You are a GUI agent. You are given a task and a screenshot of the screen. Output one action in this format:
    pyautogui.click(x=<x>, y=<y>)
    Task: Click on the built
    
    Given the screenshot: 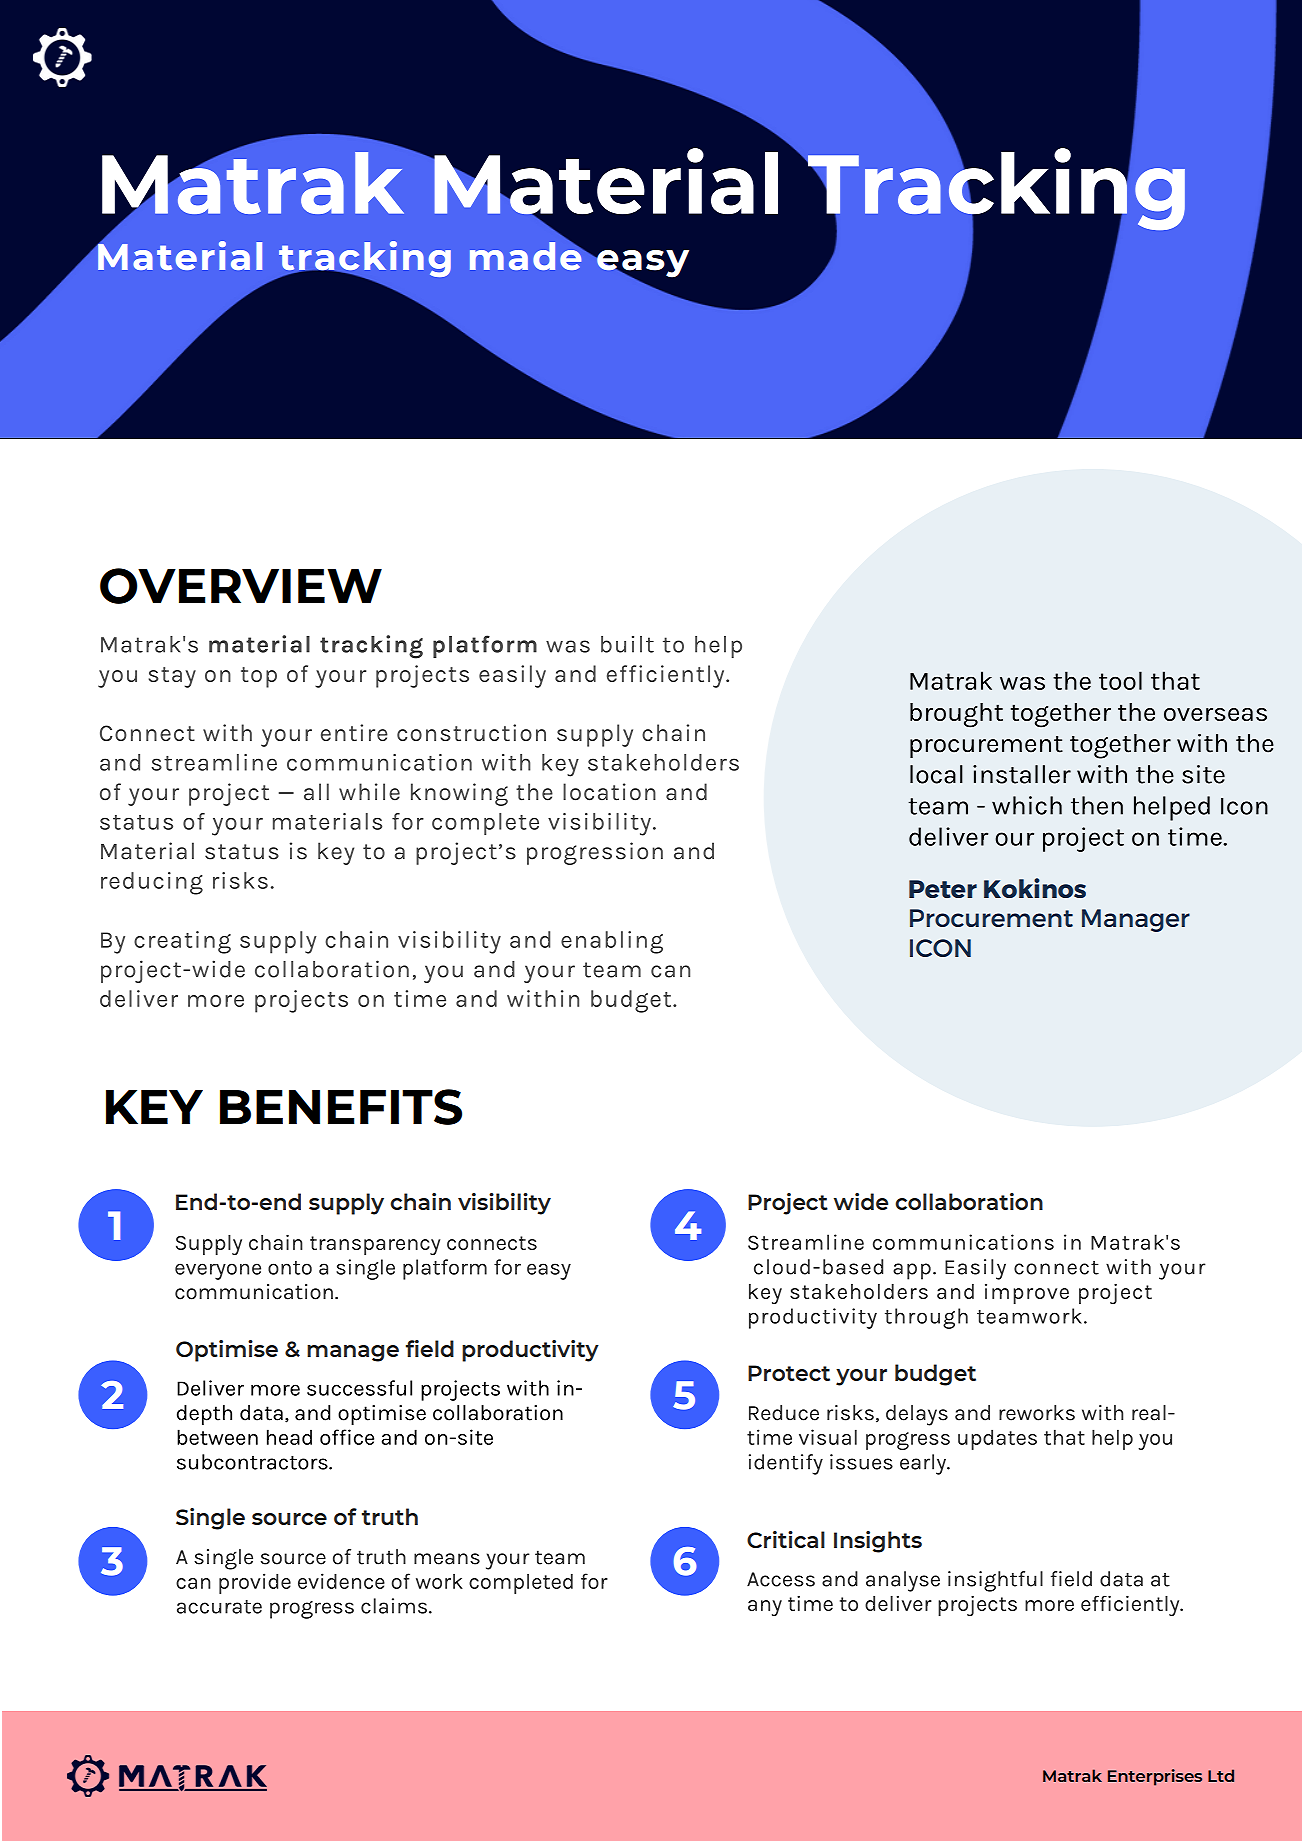 What is the action you would take?
    pyautogui.click(x=627, y=644)
